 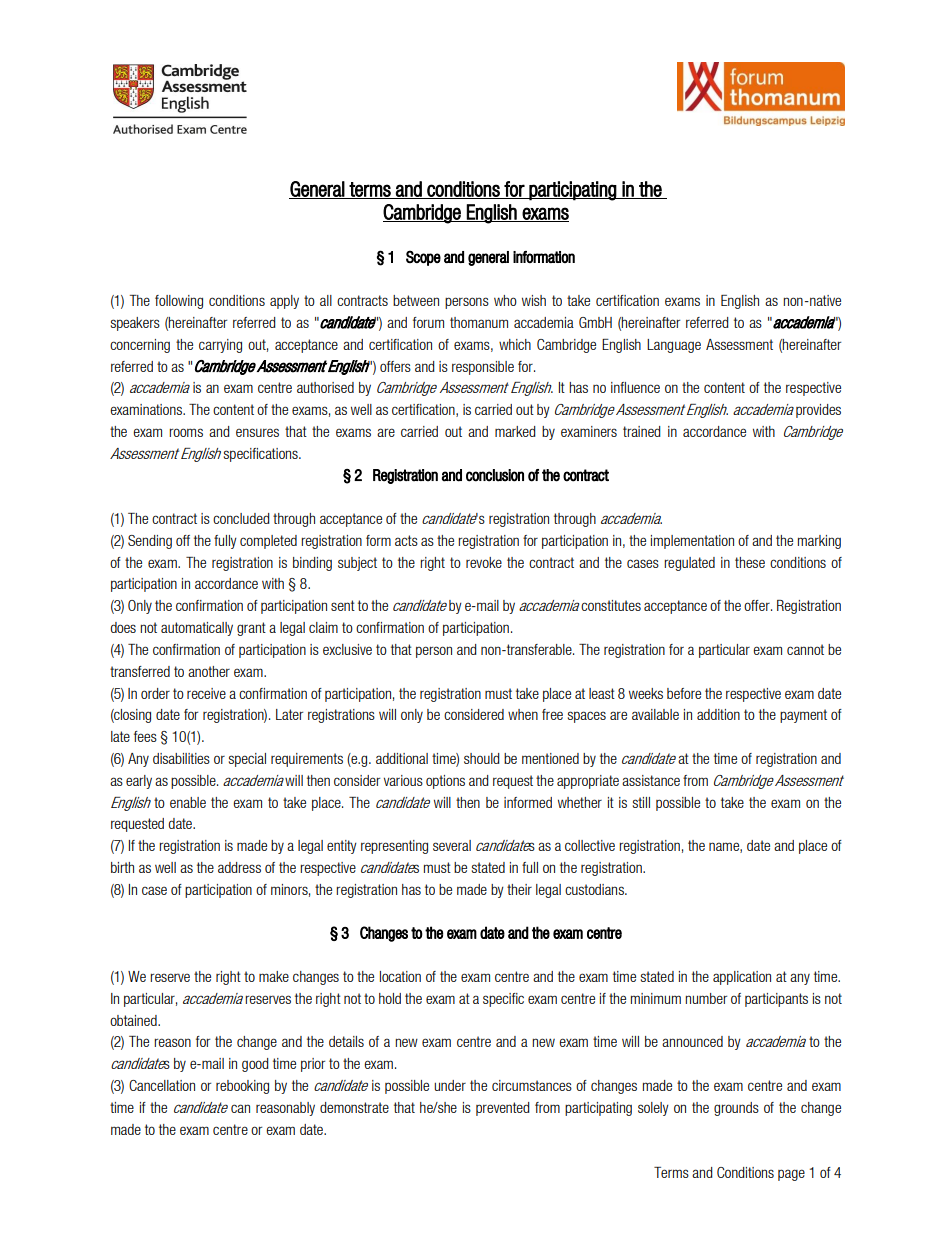 What do you see at coordinates (519, 889) in the screenshot?
I see `their` at bounding box center [519, 889].
